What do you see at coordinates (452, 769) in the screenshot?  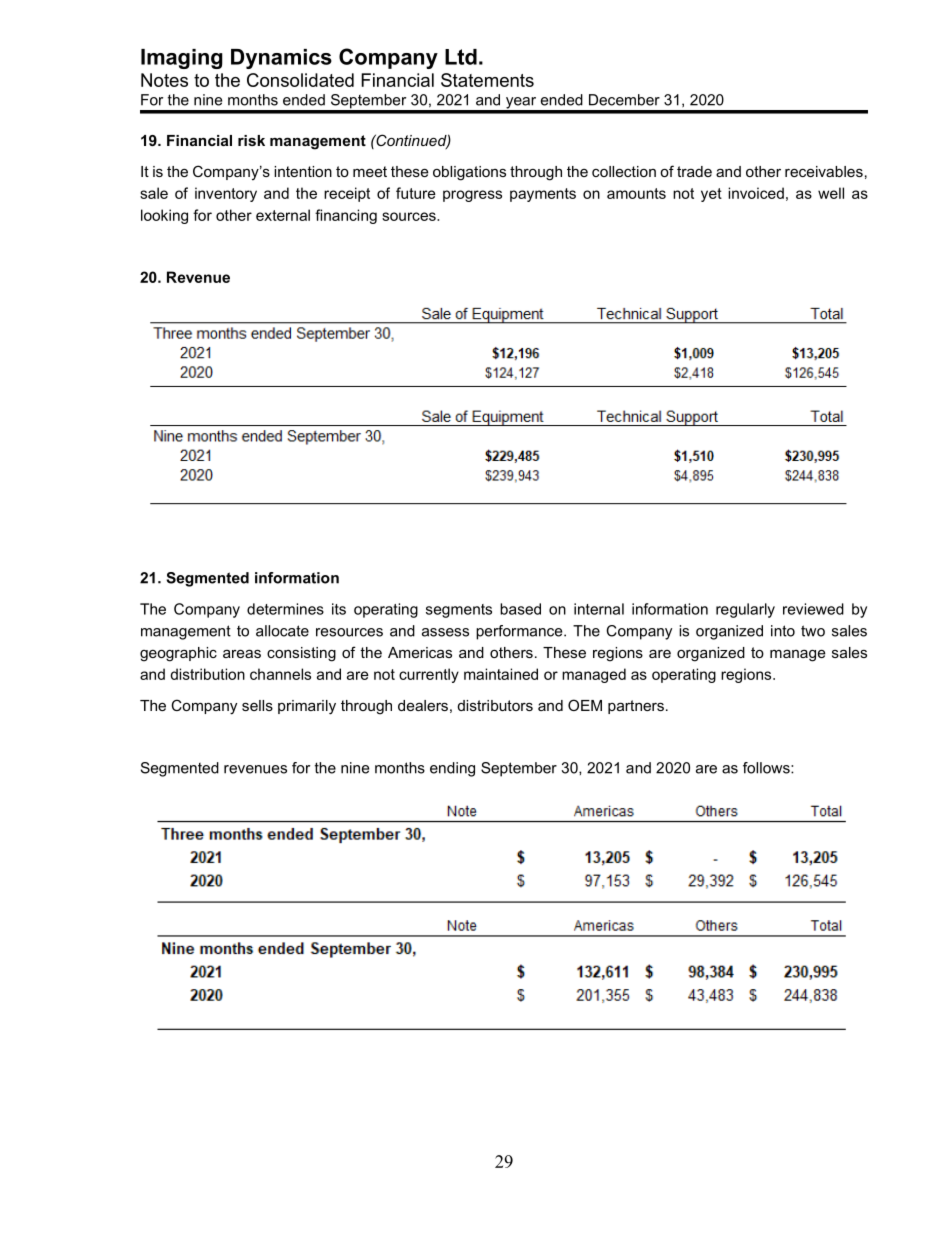 I see `ending` at bounding box center [452, 769].
